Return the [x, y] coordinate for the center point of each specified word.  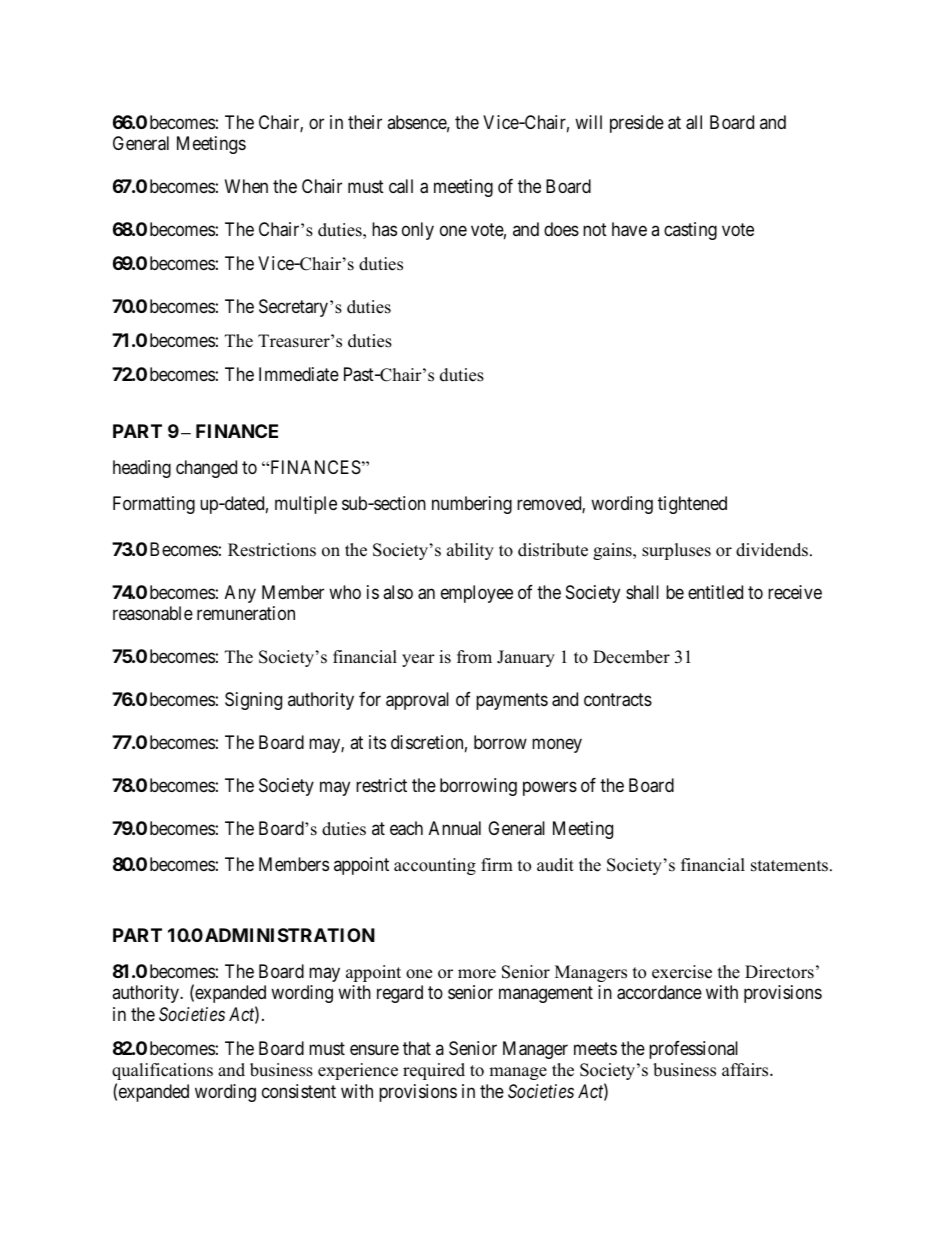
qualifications [162, 1071]
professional [693, 1050]
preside [637, 124]
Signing [253, 701]
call [401, 186]
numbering [472, 505]
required [434, 1071]
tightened [692, 505]
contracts [618, 700]
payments [512, 702]
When [246, 186]
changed [206, 469]
